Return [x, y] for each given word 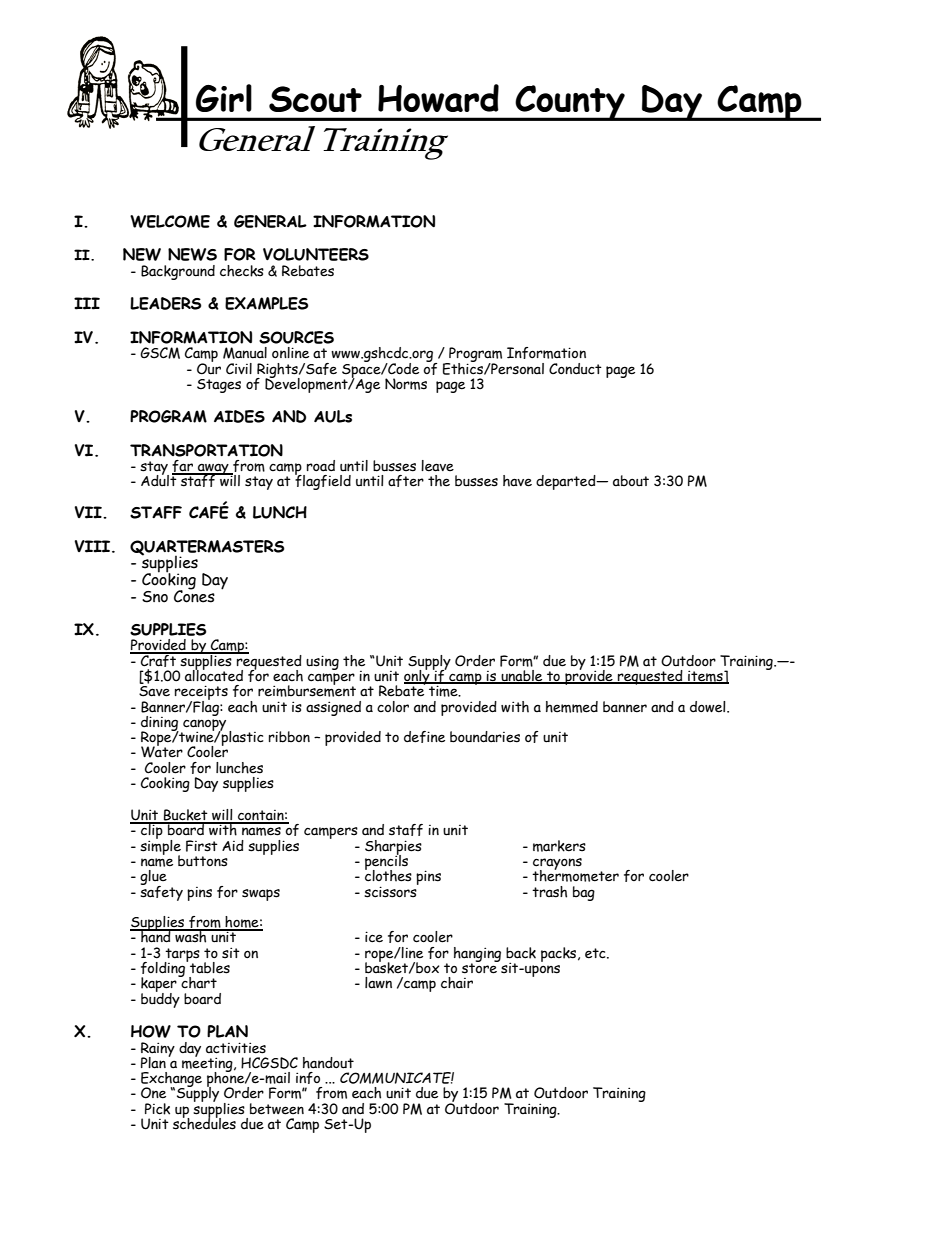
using [322, 662]
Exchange [171, 1080]
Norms [406, 384]
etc [596, 953]
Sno [155, 597]
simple [160, 847]
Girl [224, 98]
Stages [219, 386]
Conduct [575, 369]
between [277, 1109]
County [570, 103]
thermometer [575, 875]
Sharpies [393, 848]
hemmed [572, 707]
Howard [438, 98]
